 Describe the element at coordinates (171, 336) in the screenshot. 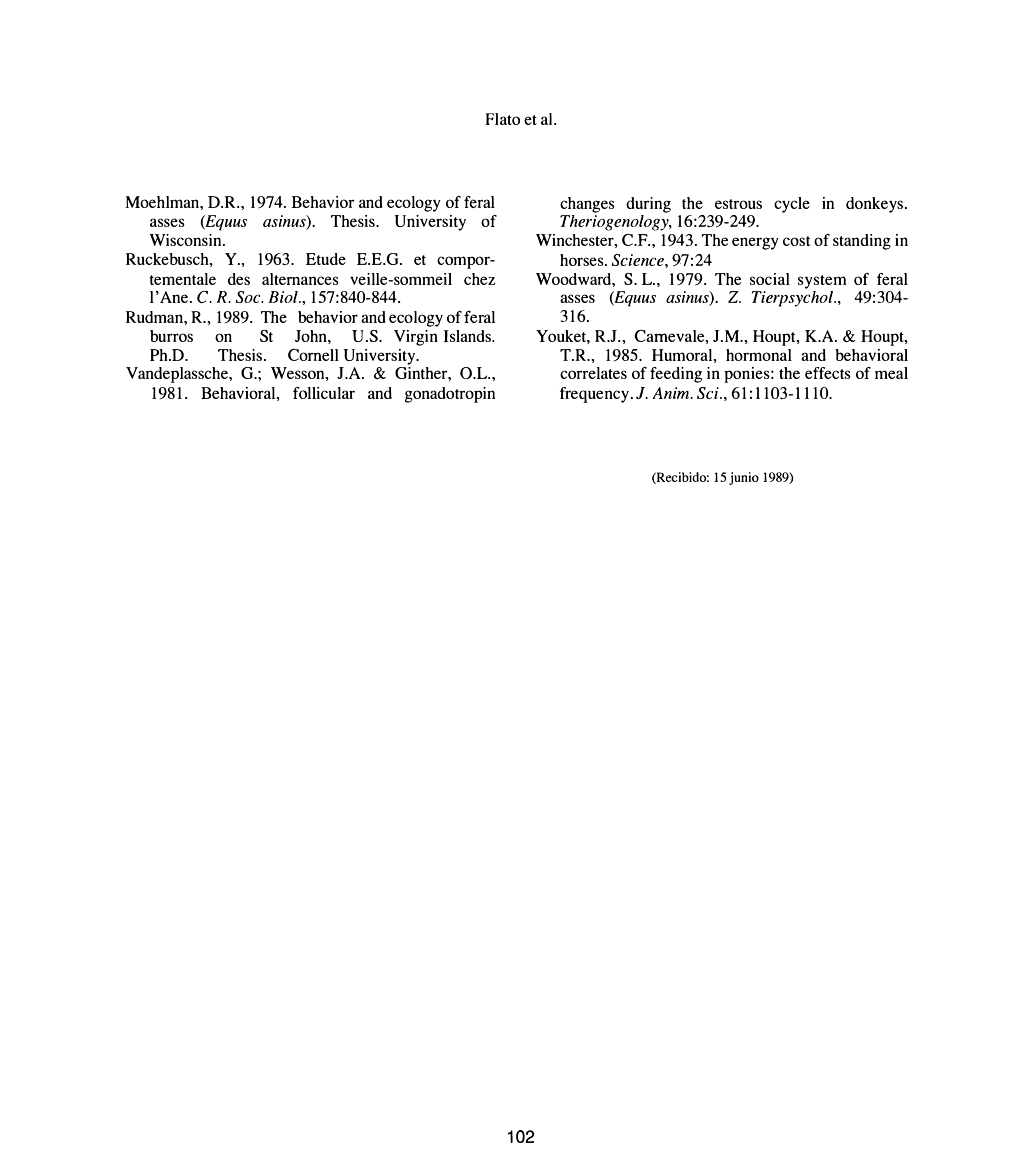

I see `burros` at that location.
